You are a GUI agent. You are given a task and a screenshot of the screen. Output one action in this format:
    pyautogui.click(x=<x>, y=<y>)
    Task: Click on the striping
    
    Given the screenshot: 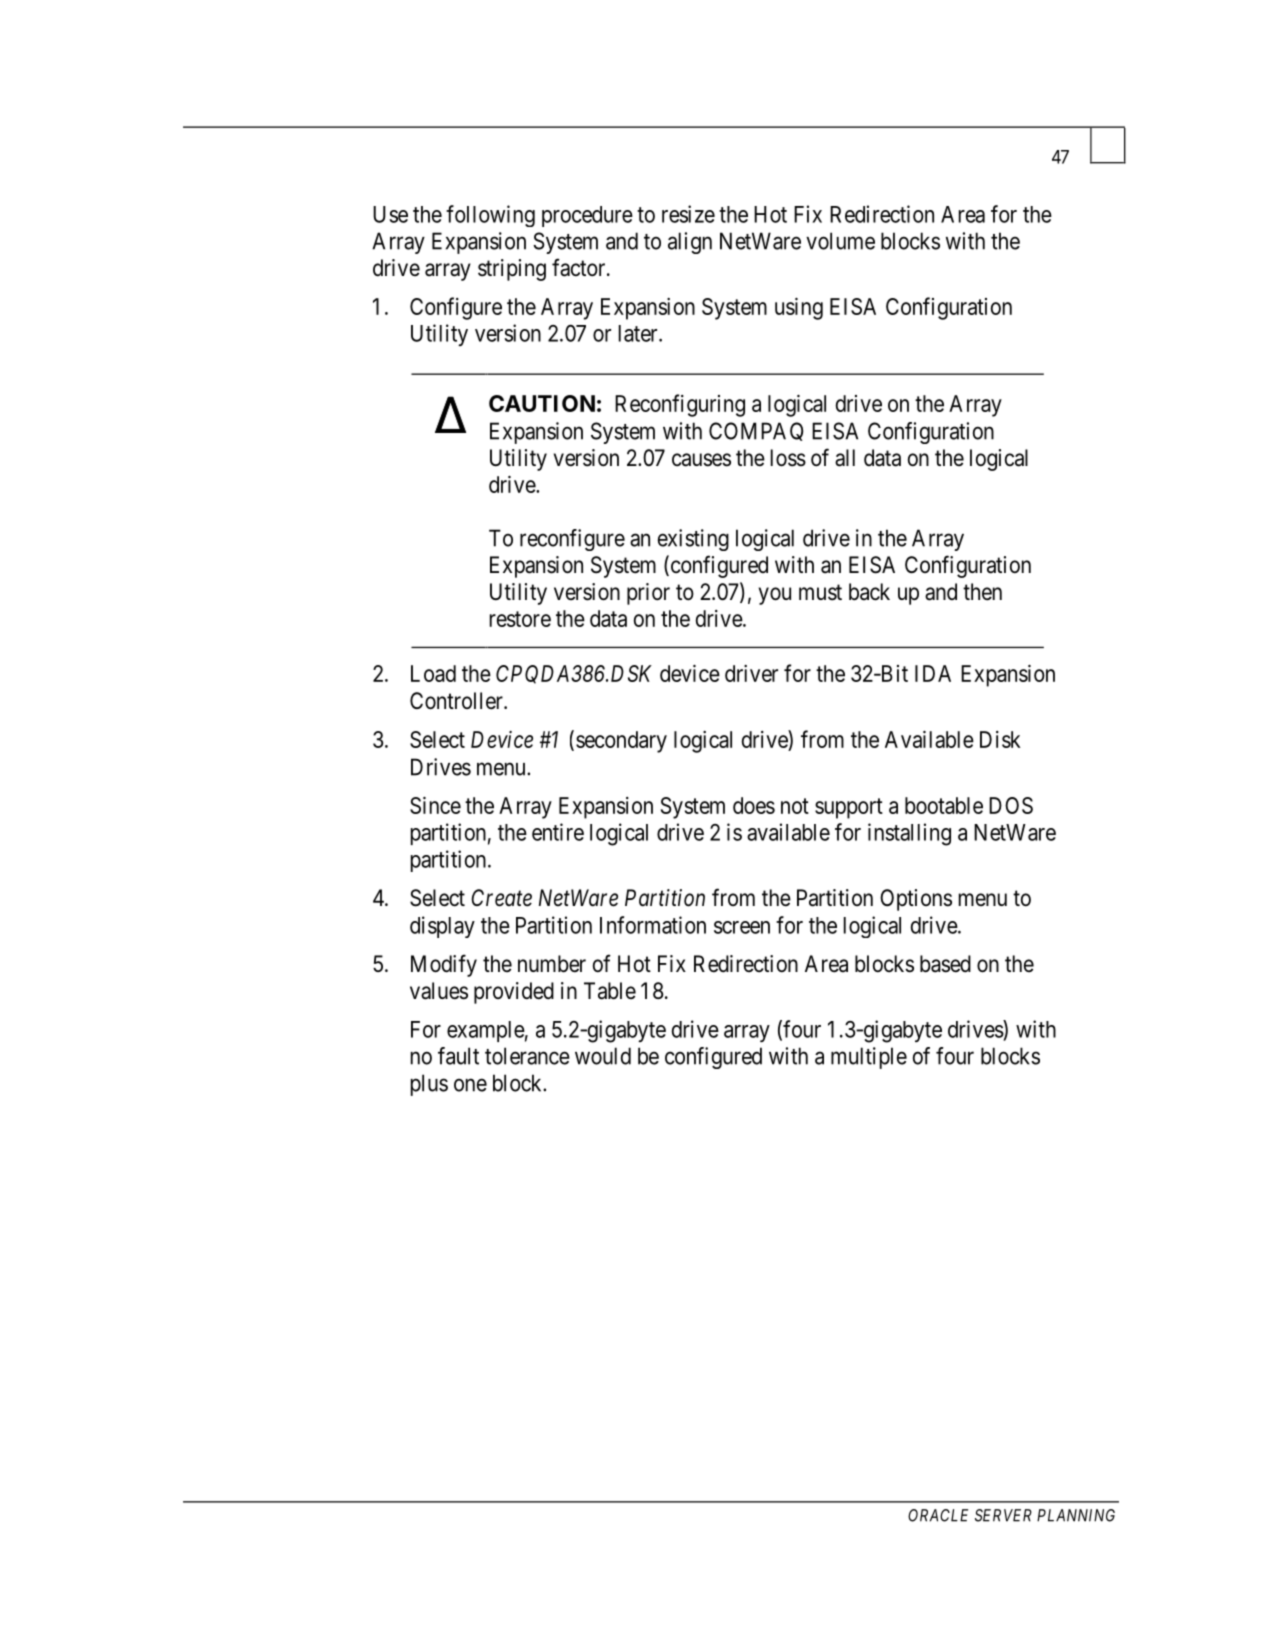 What is the action you would take?
    pyautogui.click(x=512, y=270)
